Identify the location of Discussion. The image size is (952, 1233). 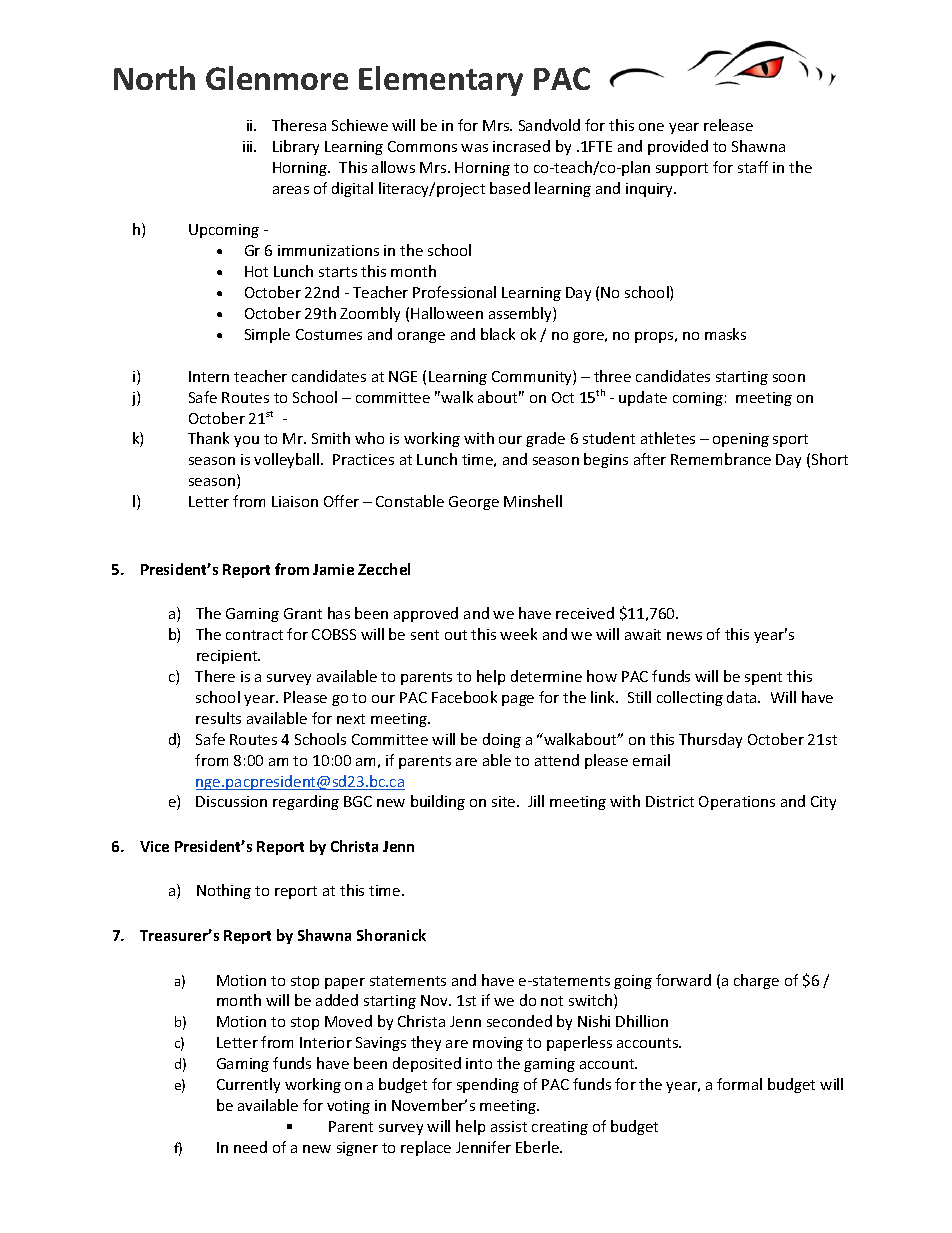
(231, 801).
